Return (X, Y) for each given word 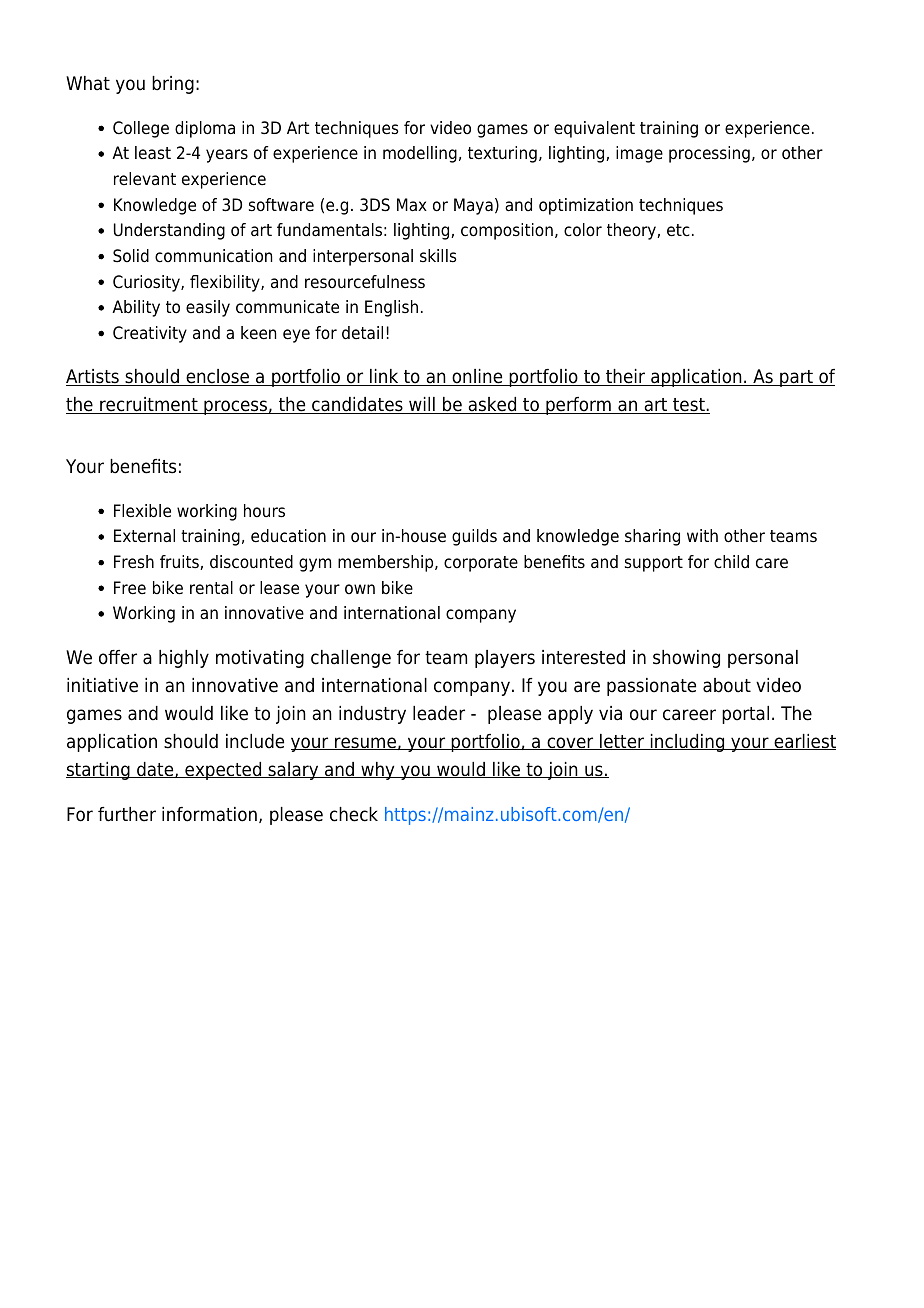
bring (173, 85)
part (796, 378)
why (378, 771)
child (731, 562)
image (639, 154)
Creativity (150, 334)
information (209, 814)
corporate (481, 564)
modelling (420, 154)
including (687, 743)
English (391, 308)
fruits (180, 562)
